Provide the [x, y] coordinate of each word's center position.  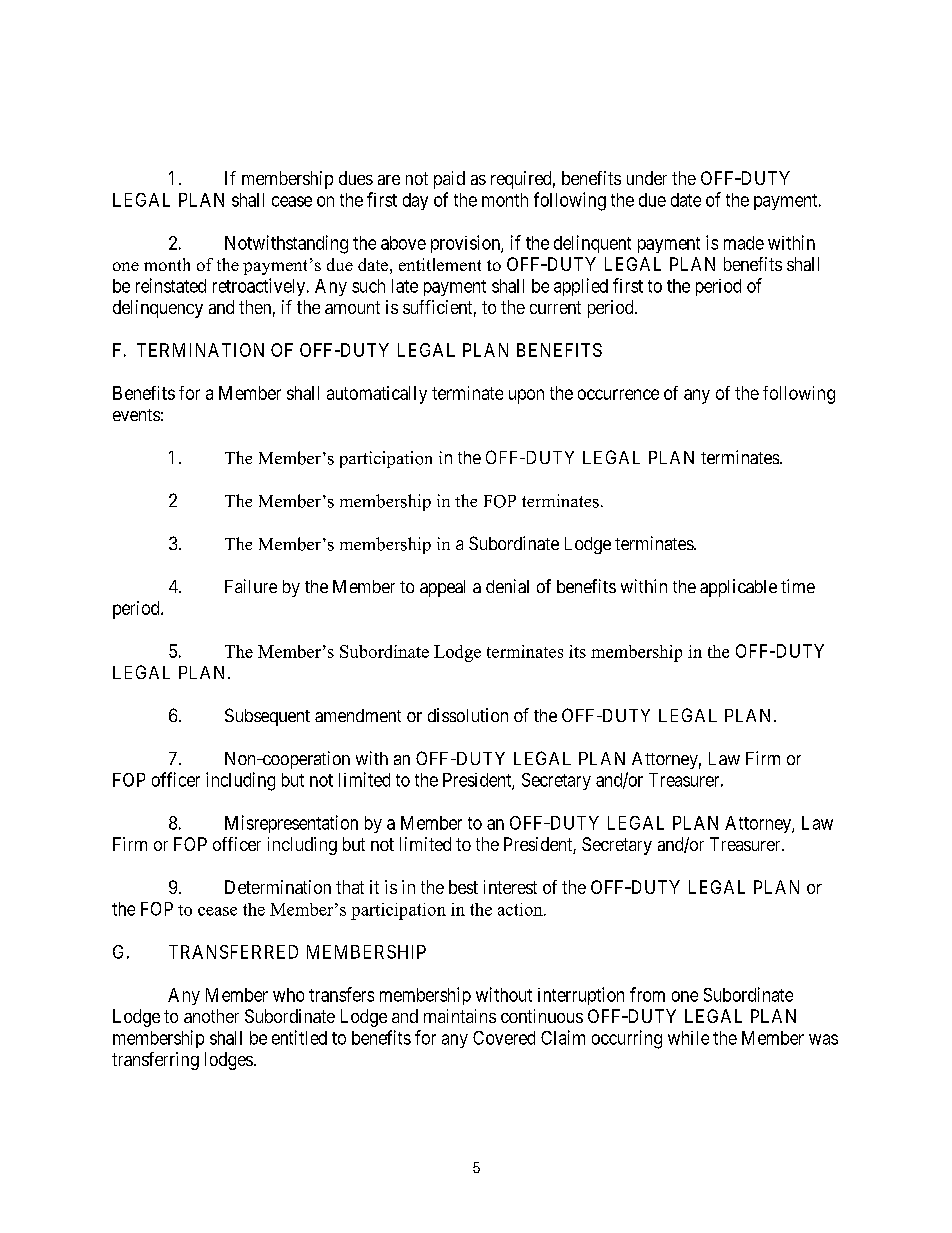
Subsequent [267, 717]
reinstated [171, 285]
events [136, 415]
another [211, 1016]
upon [526, 396]
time [798, 586]
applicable [738, 588]
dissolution [468, 715]
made [744, 243]
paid [449, 180]
